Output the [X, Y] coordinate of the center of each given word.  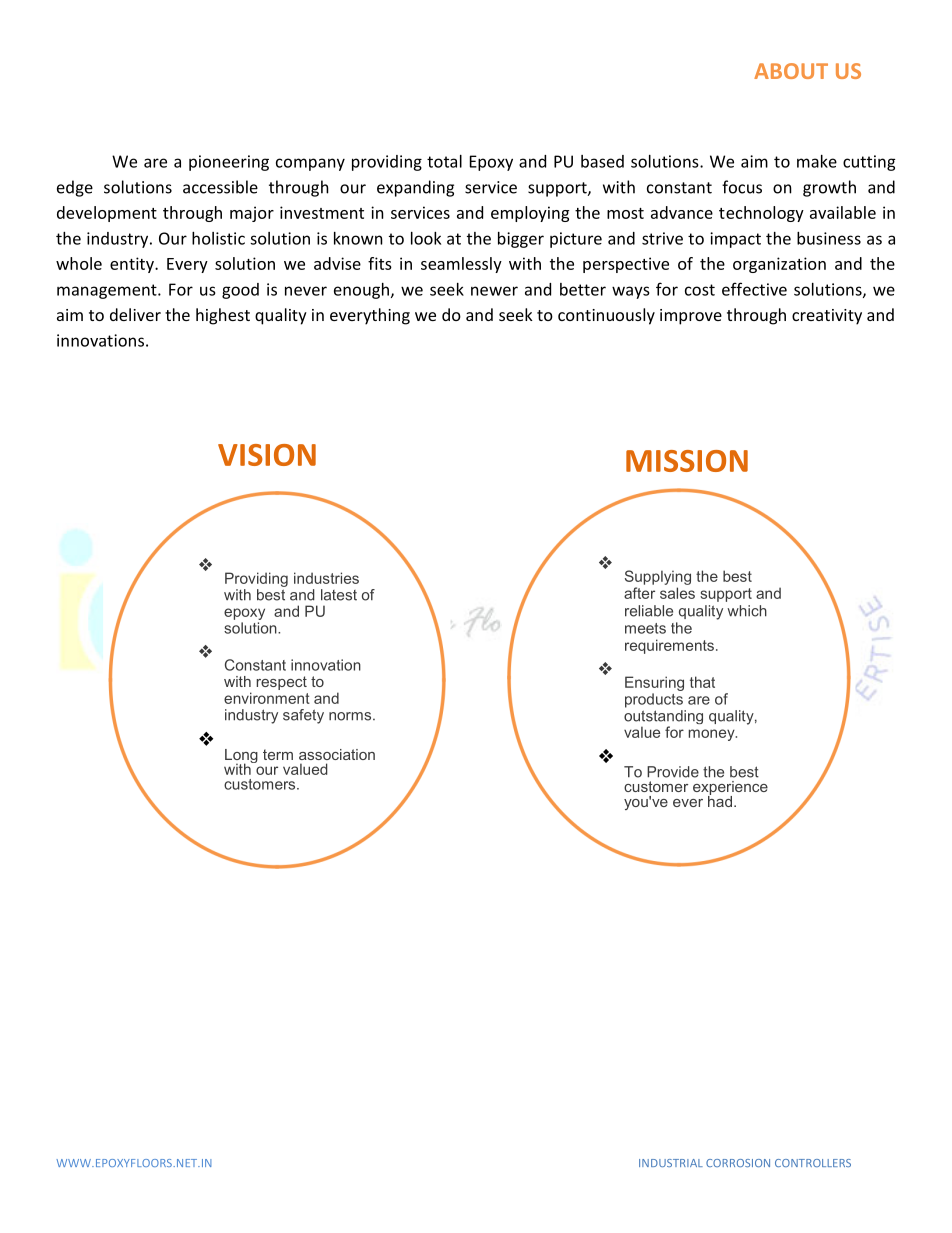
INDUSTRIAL [671, 1163]
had [720, 800]
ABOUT [791, 71]
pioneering [229, 163]
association [337, 754]
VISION [267, 455]
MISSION [687, 461]
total [444, 161]
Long [241, 757]
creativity [827, 317]
